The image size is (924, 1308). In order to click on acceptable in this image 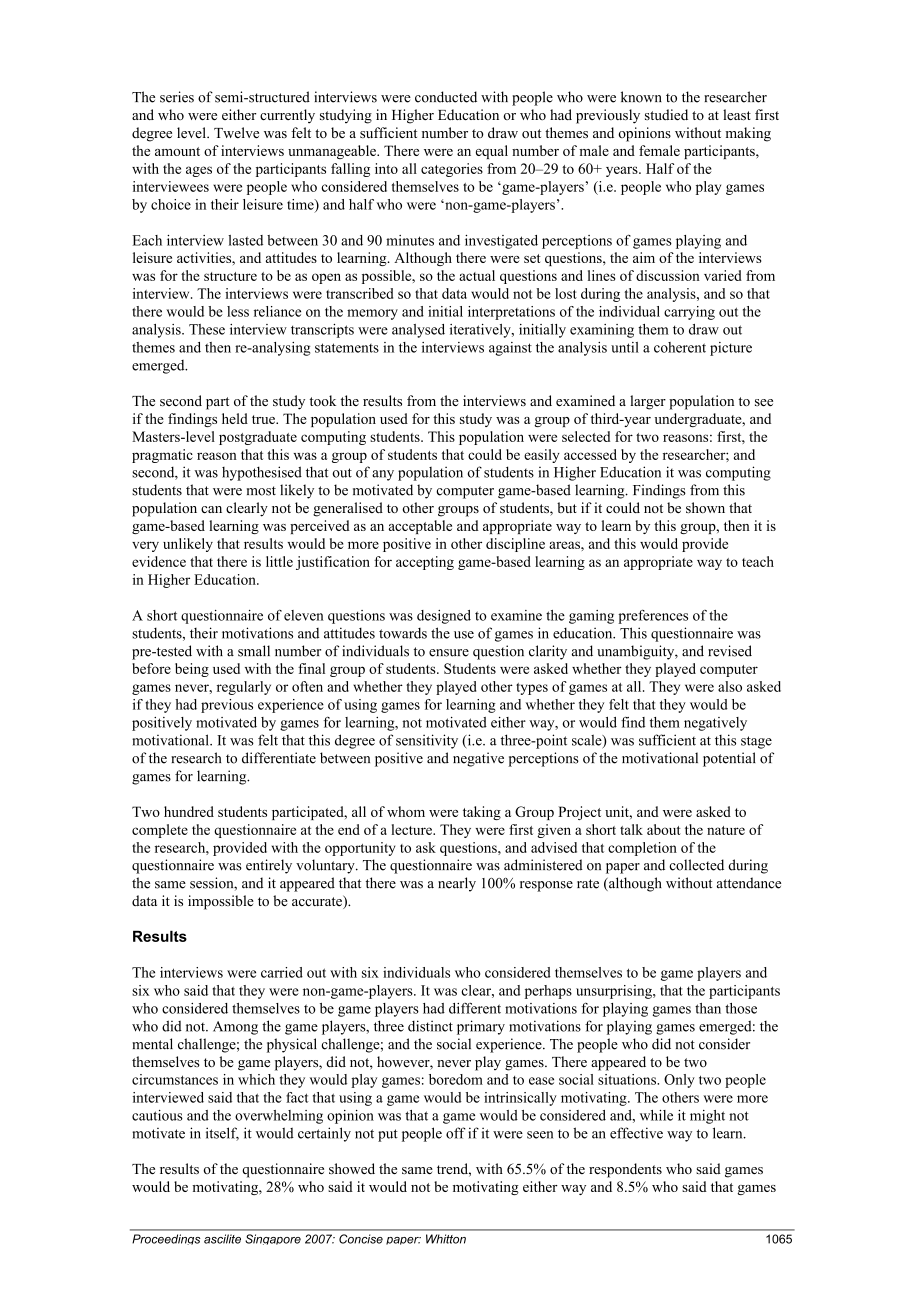, I will do `click(420, 527)`.
